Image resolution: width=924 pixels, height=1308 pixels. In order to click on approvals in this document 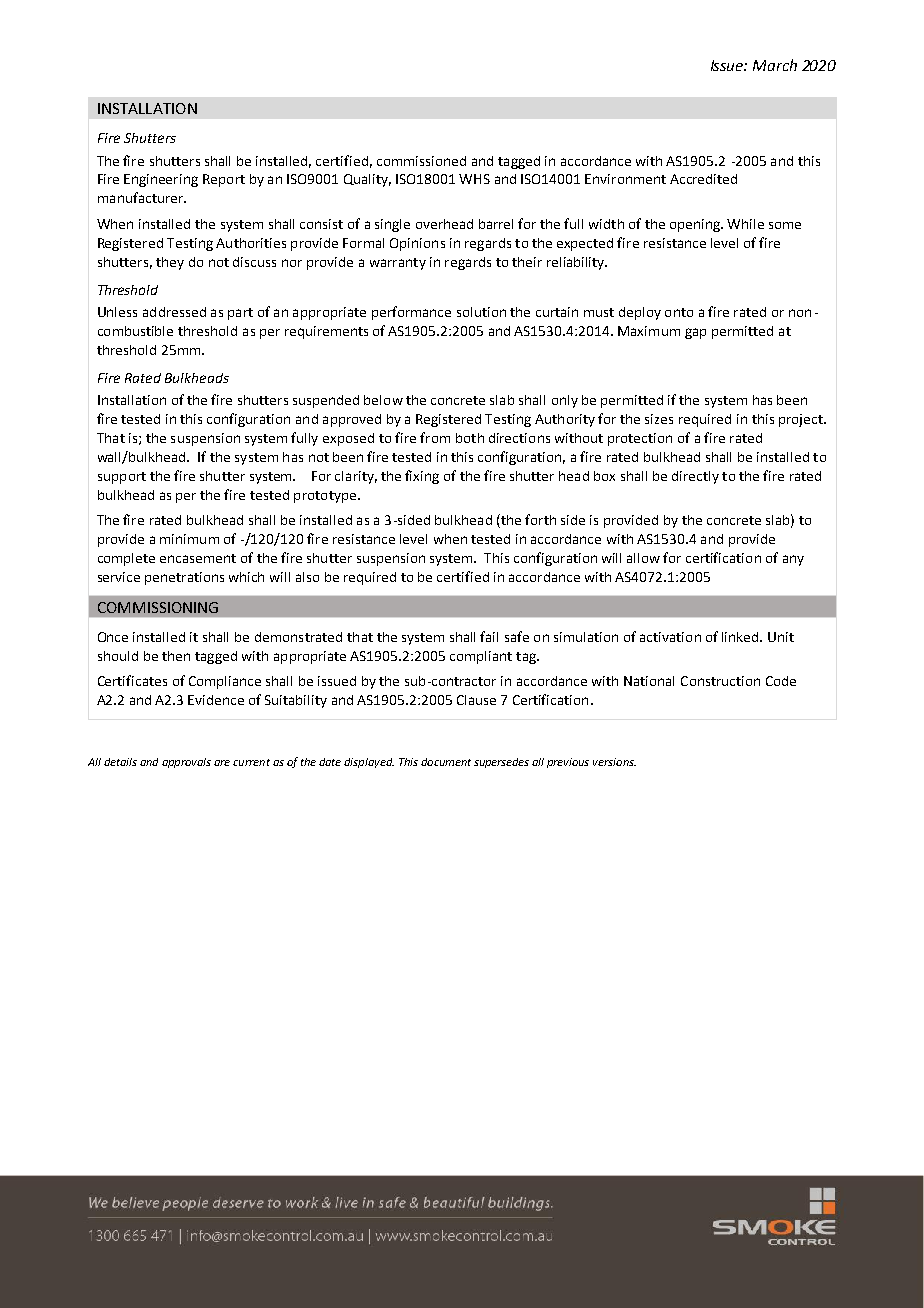, I will do `click(186, 763)`.
